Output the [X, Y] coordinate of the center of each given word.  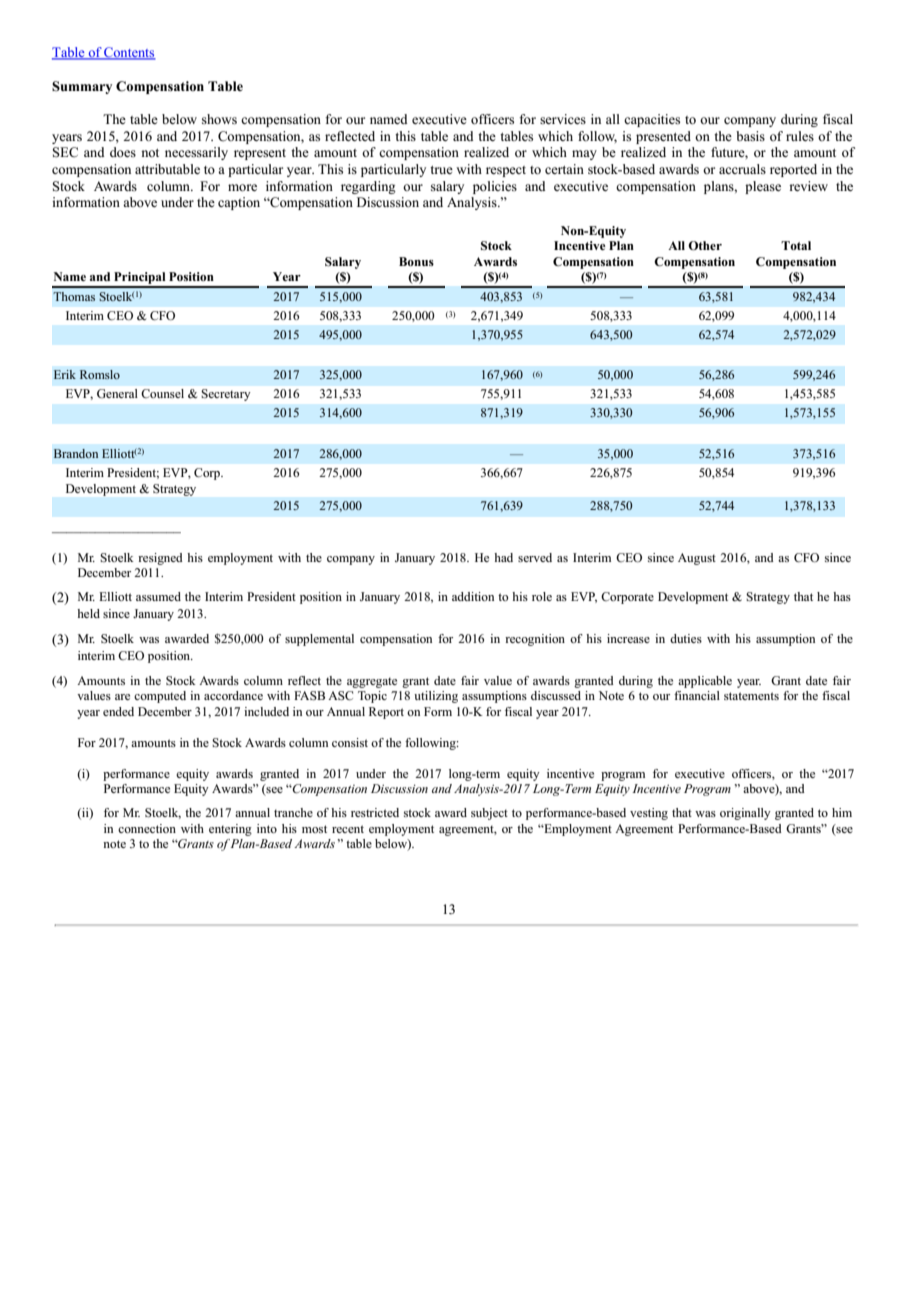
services [563, 119]
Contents [129, 53]
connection [147, 828]
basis [750, 136]
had [503, 557]
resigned [160, 559]
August [697, 559]
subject [489, 814]
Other [705, 246]
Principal [140, 279]
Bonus [416, 261]
